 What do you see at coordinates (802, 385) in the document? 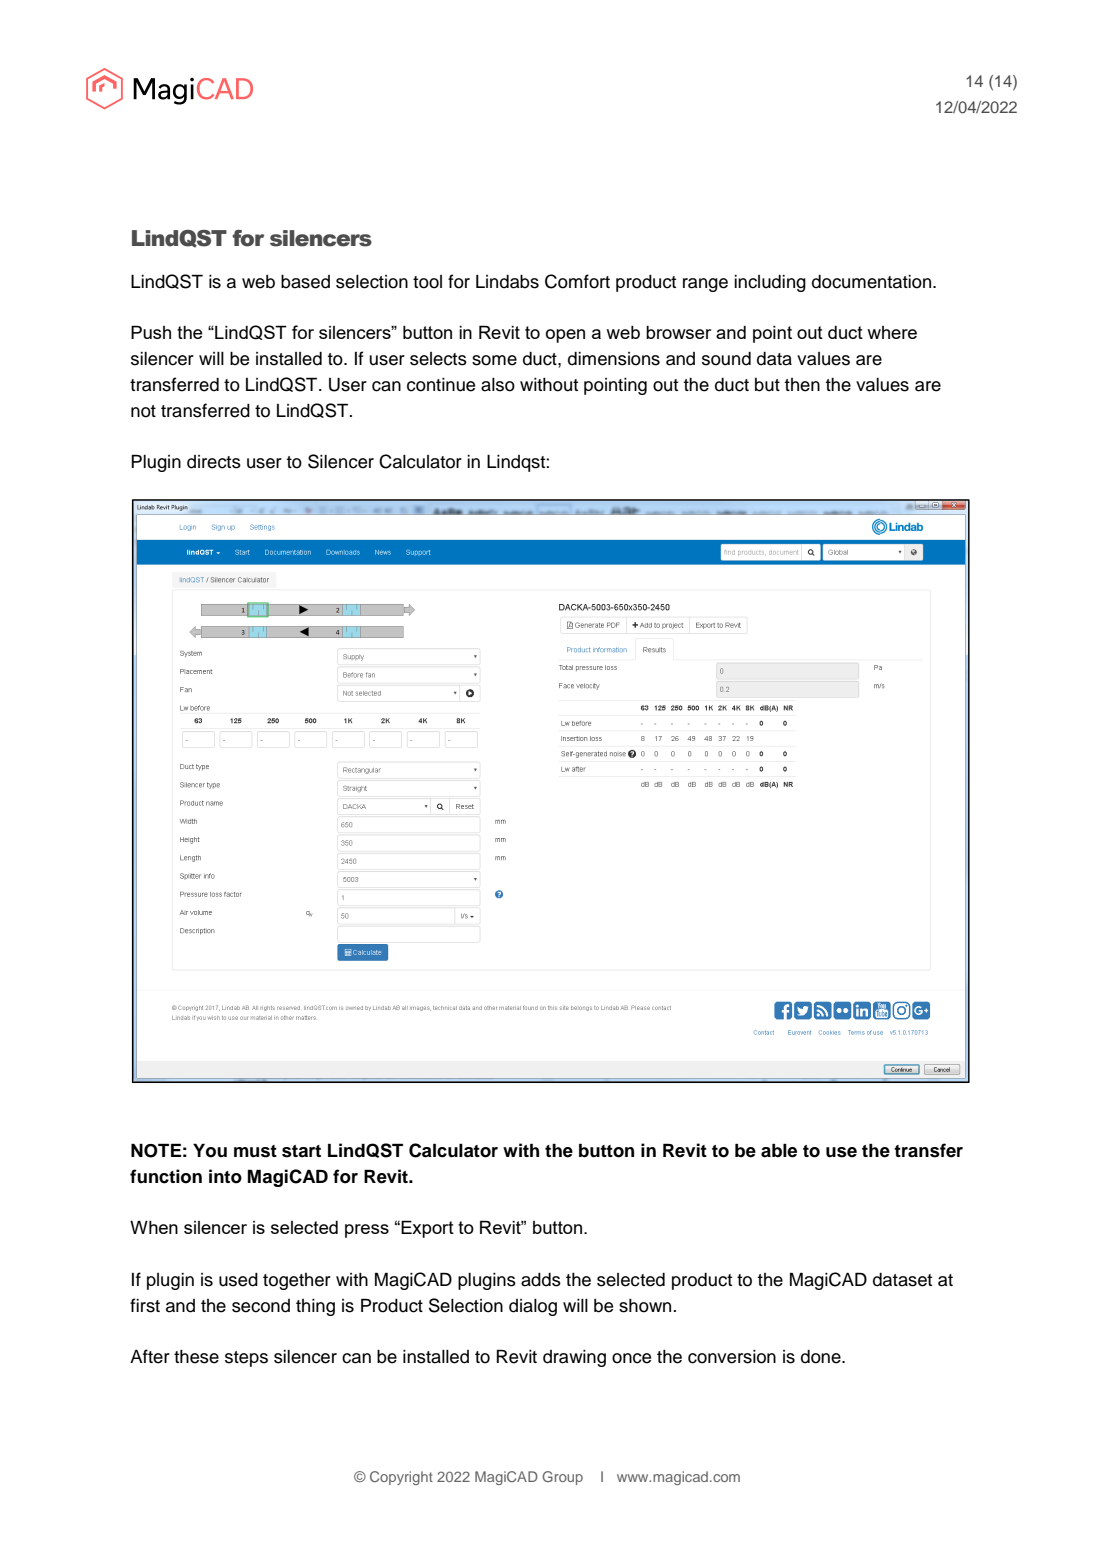
I see `then` at bounding box center [802, 385].
